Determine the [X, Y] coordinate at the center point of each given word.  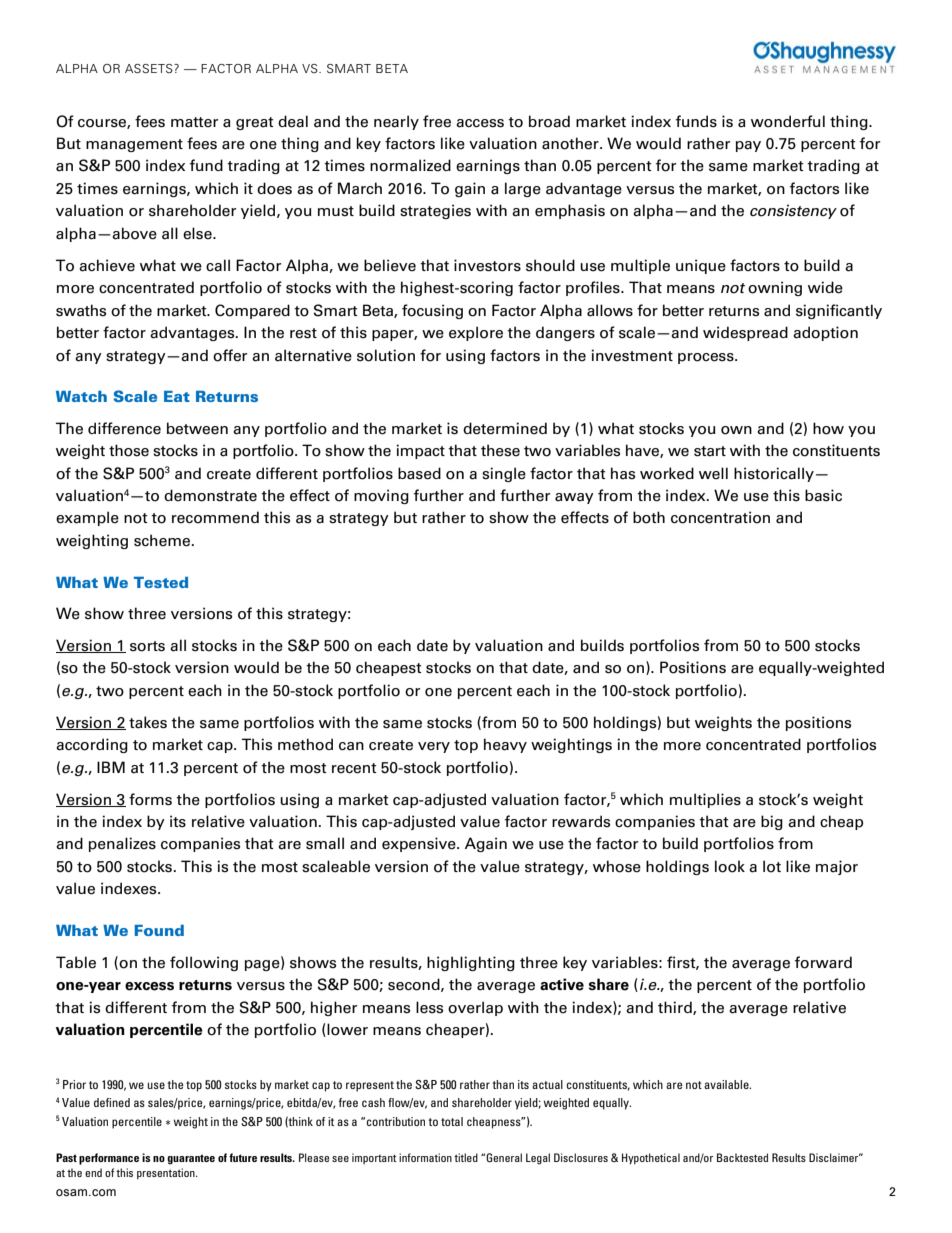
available [727, 1084]
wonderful [788, 121]
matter [194, 122]
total [452, 1121]
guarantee [191, 1159]
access [480, 123]
